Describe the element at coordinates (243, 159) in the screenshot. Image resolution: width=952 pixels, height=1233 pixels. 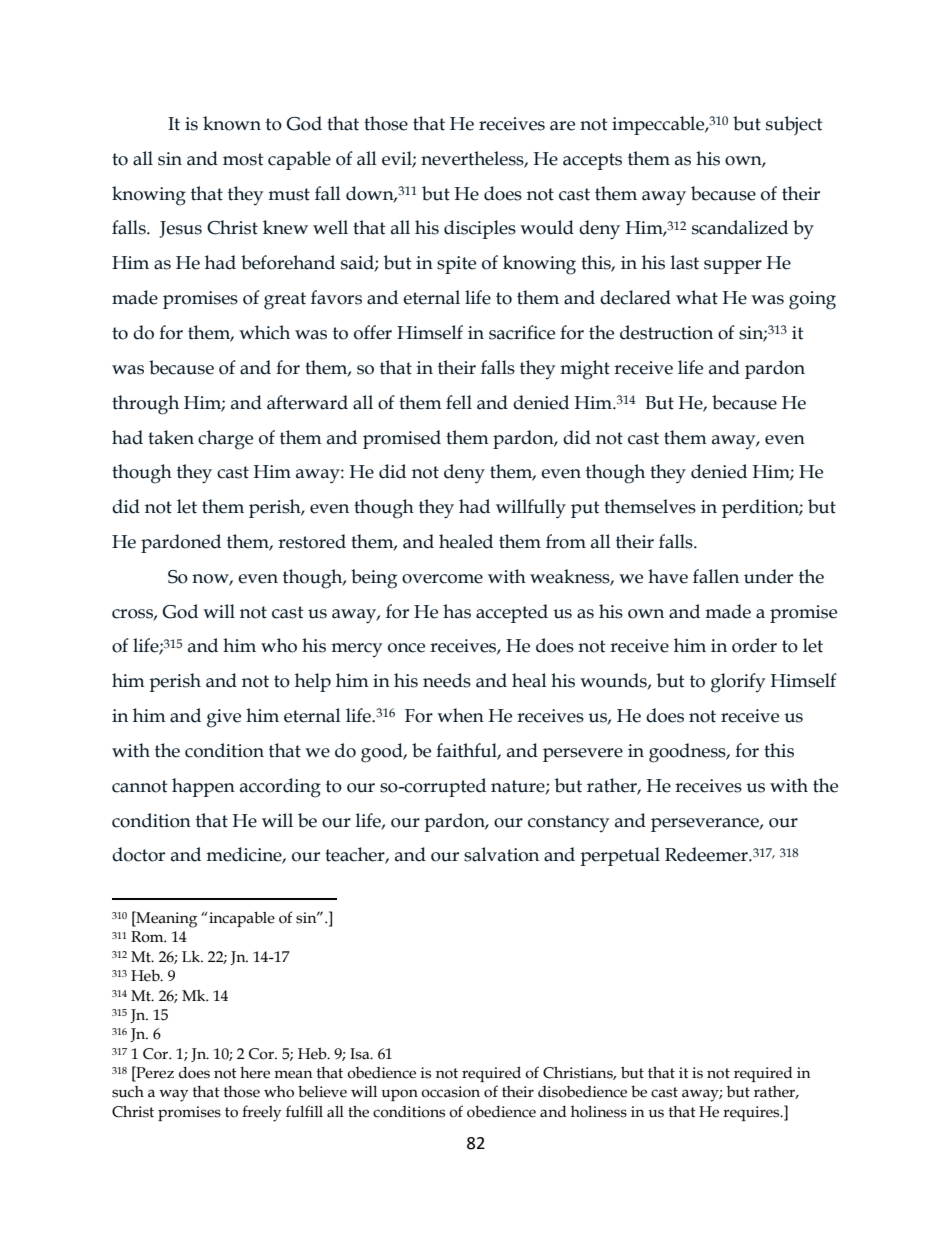
I see `most` at that location.
